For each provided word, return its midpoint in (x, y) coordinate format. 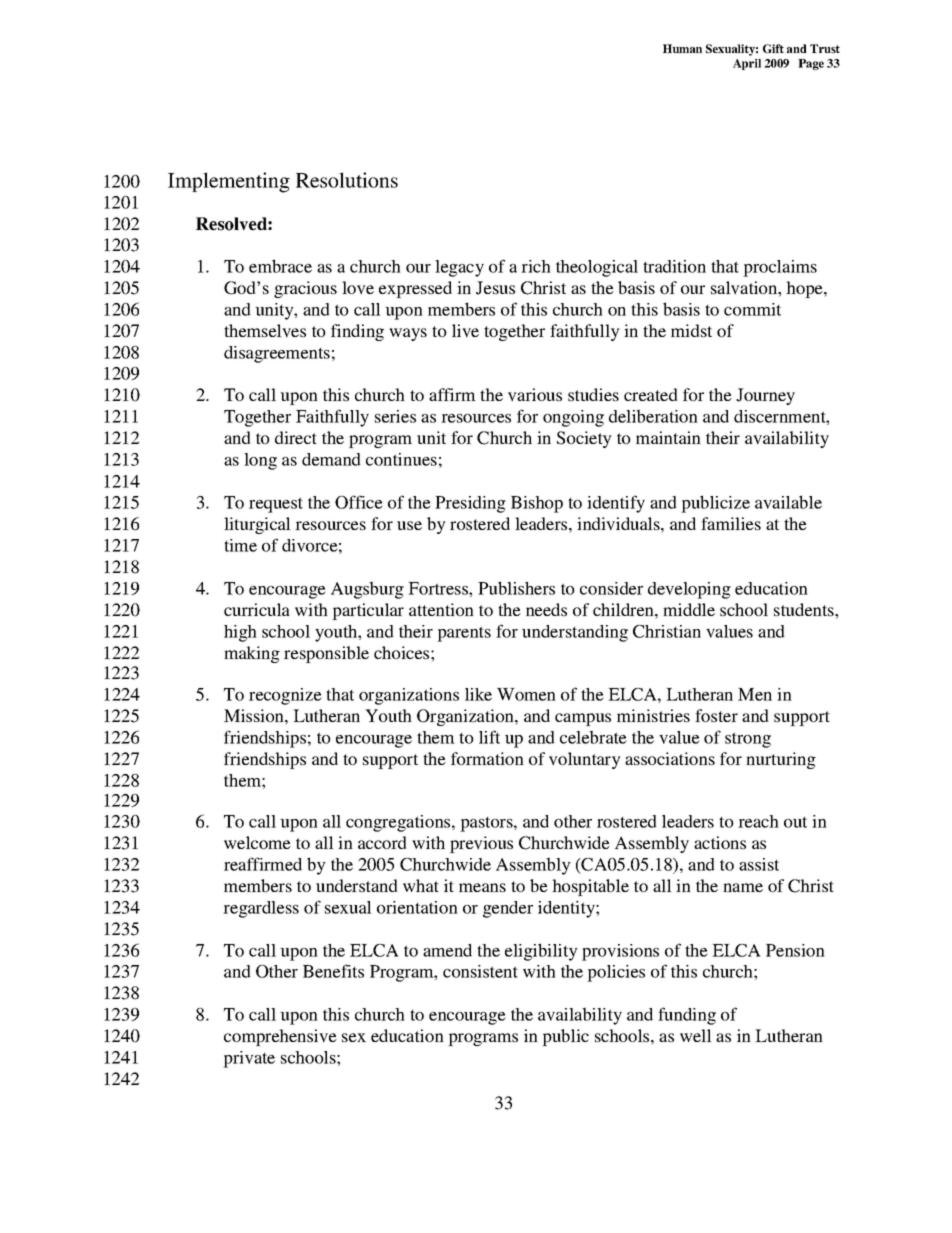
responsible (326, 654)
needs (546, 609)
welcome (257, 842)
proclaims (780, 268)
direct (296, 437)
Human (682, 48)
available (788, 502)
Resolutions (347, 180)
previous (481, 844)
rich (536, 266)
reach (758, 821)
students (805, 609)
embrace (280, 266)
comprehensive (280, 1037)
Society (584, 439)
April (747, 64)
